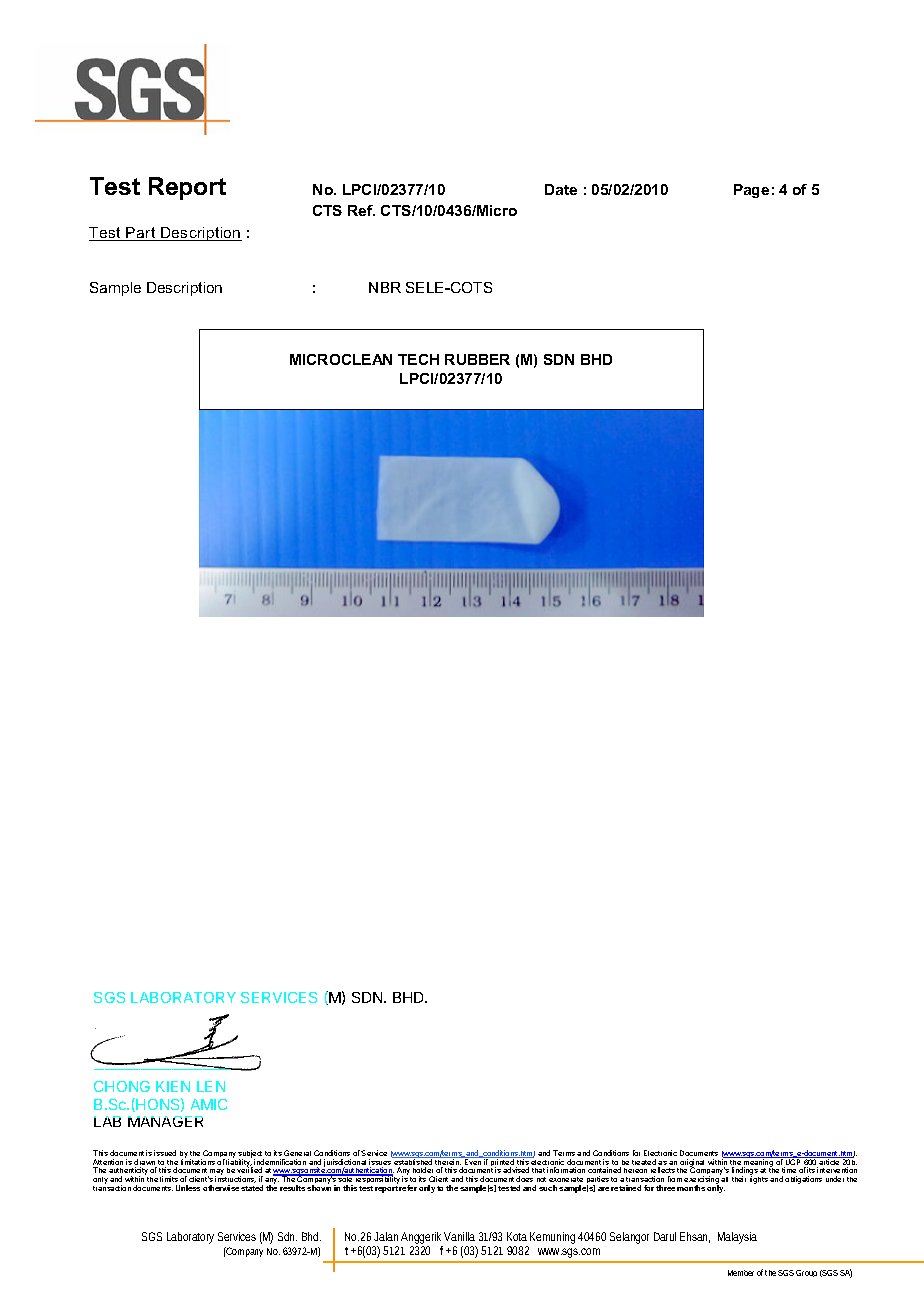 Image resolution: width=924 pixels, height=1308 pixels. Describe the element at coordinates (739, 1179) in the document. I see `their` at that location.
